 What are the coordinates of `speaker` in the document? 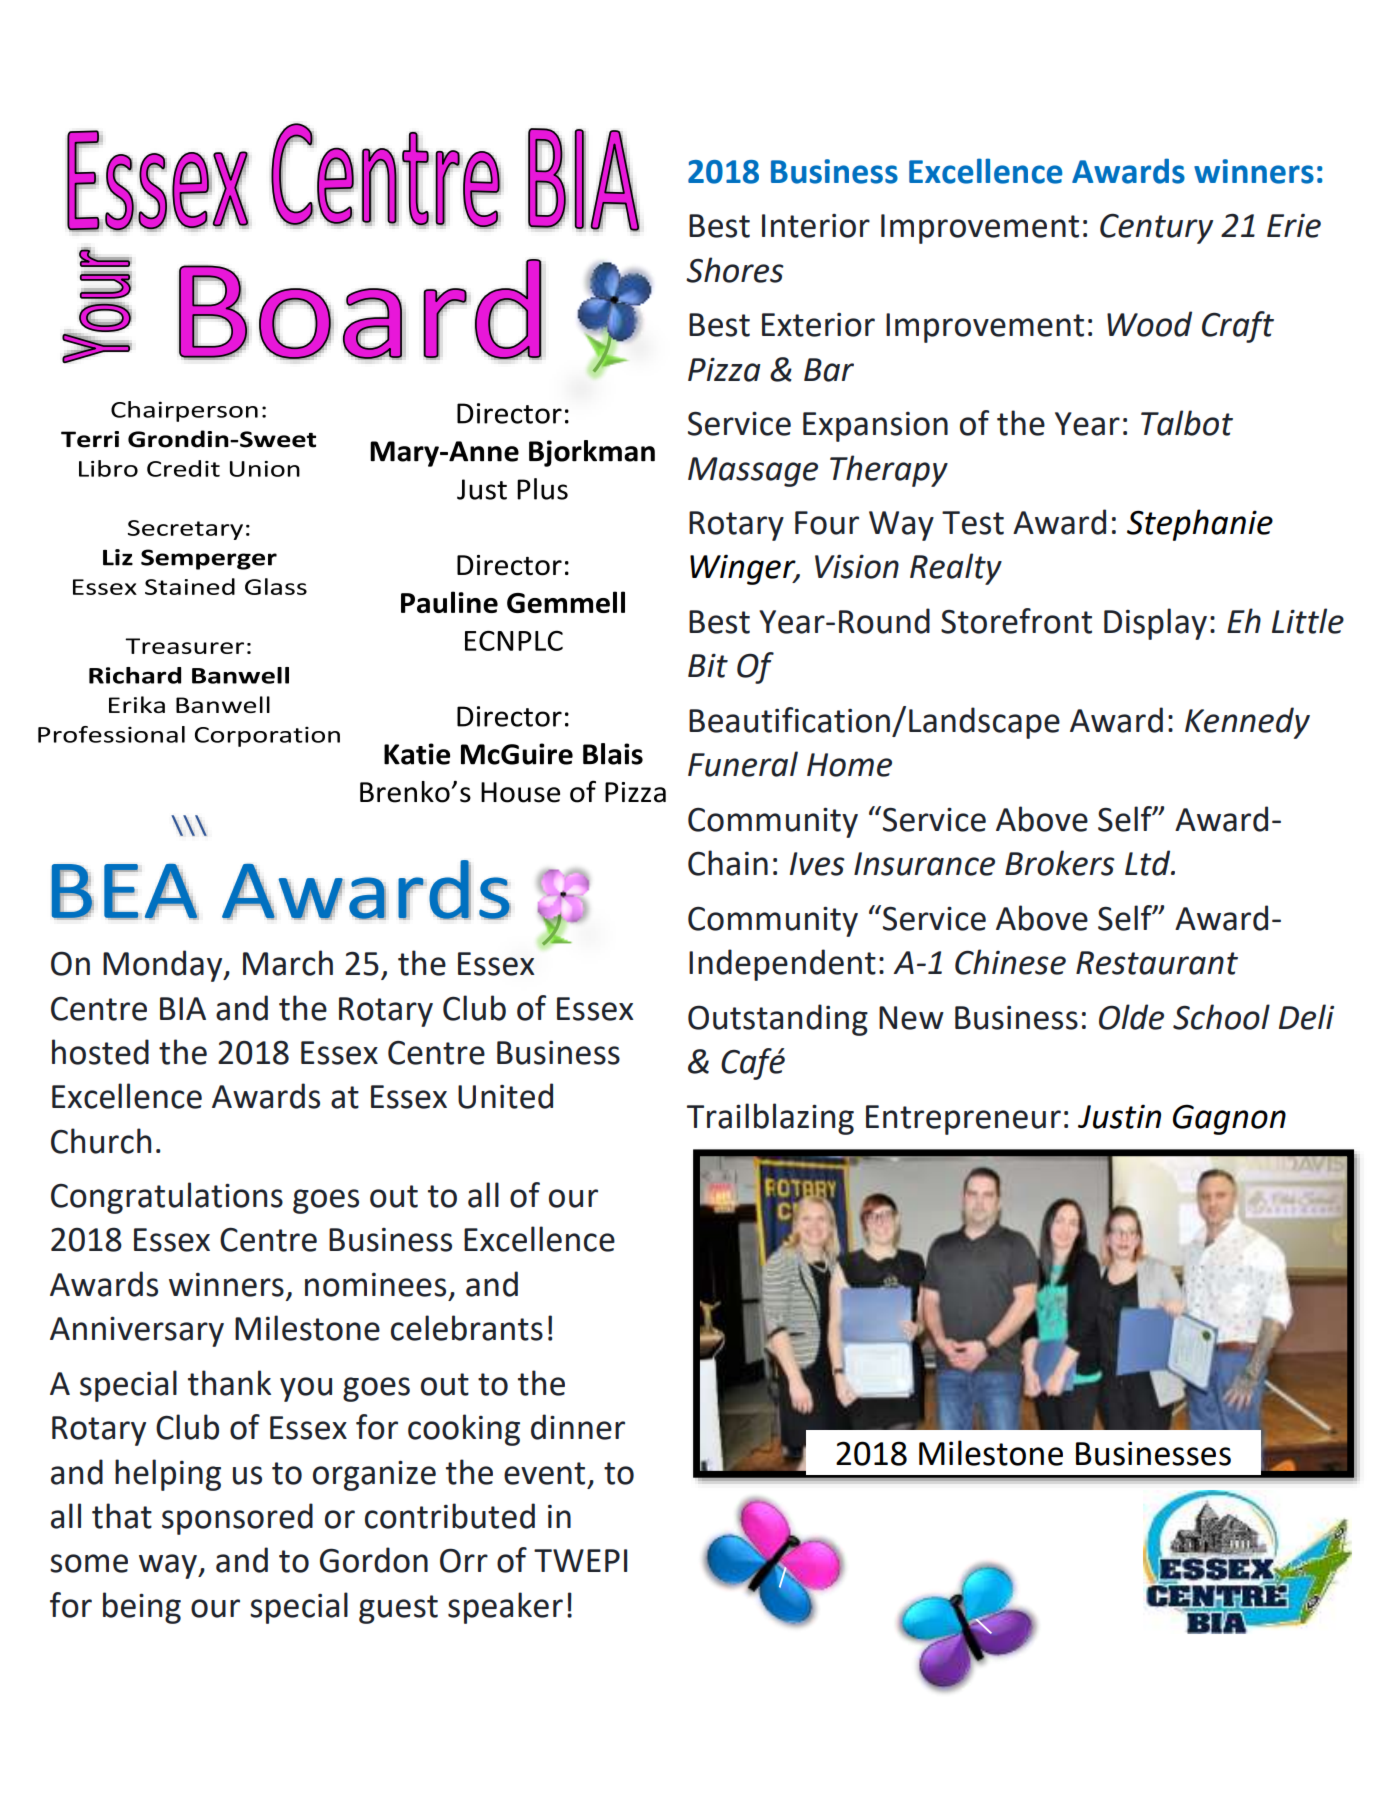 It's located at (505, 1608).
